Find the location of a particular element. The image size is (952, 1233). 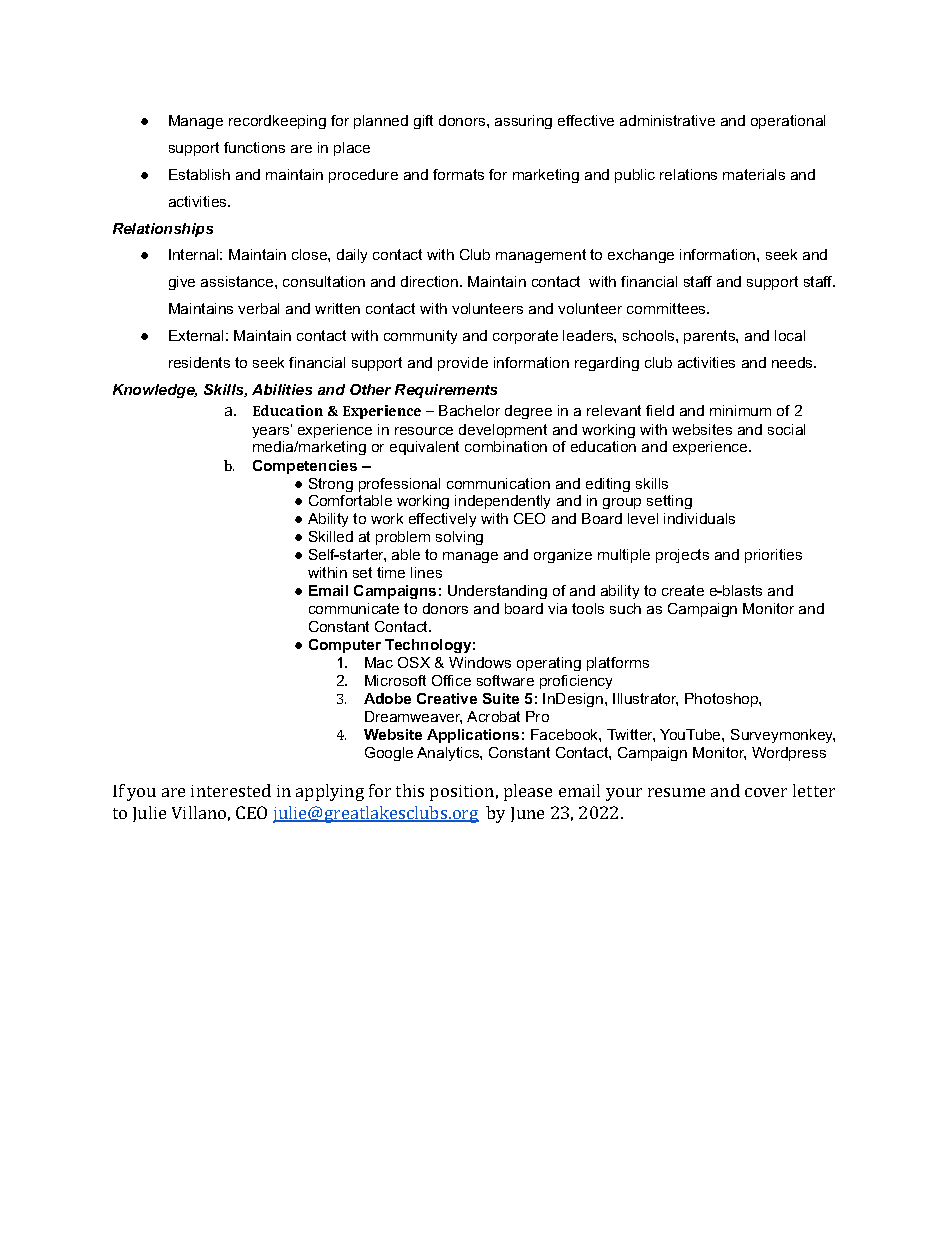

functions is located at coordinates (254, 147).
